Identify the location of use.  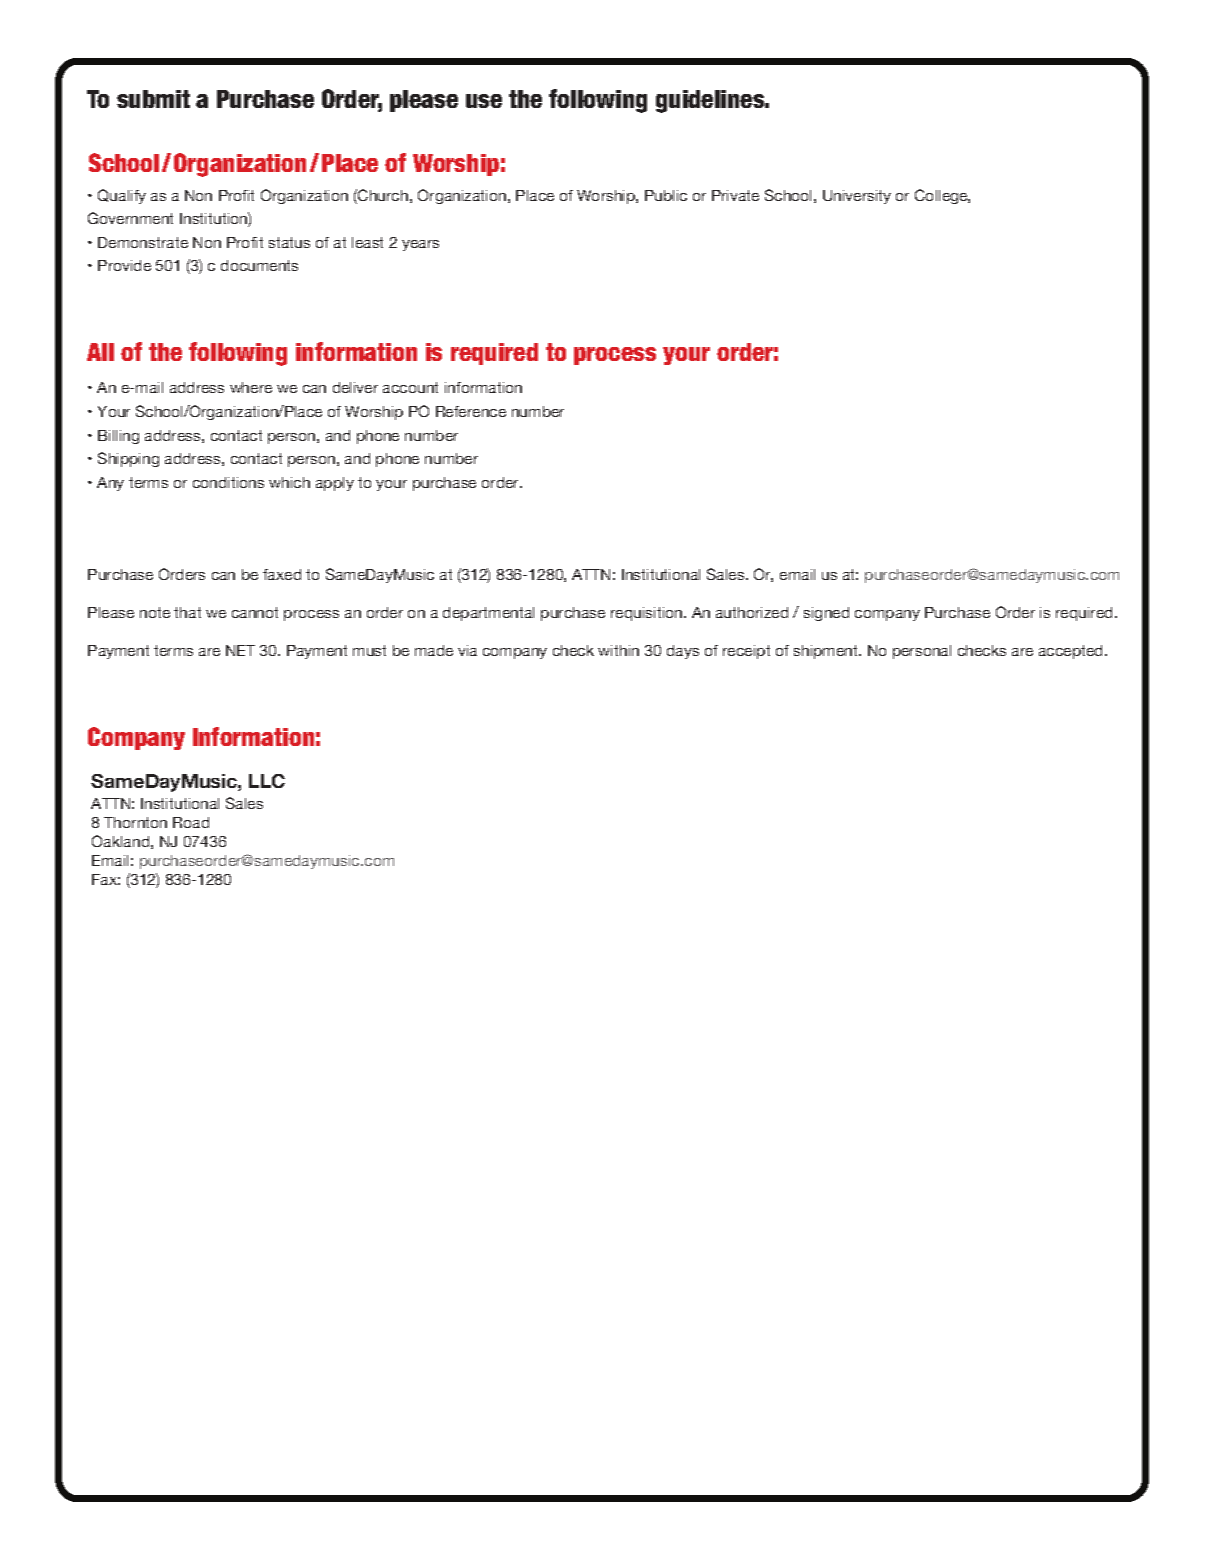
(484, 101).
